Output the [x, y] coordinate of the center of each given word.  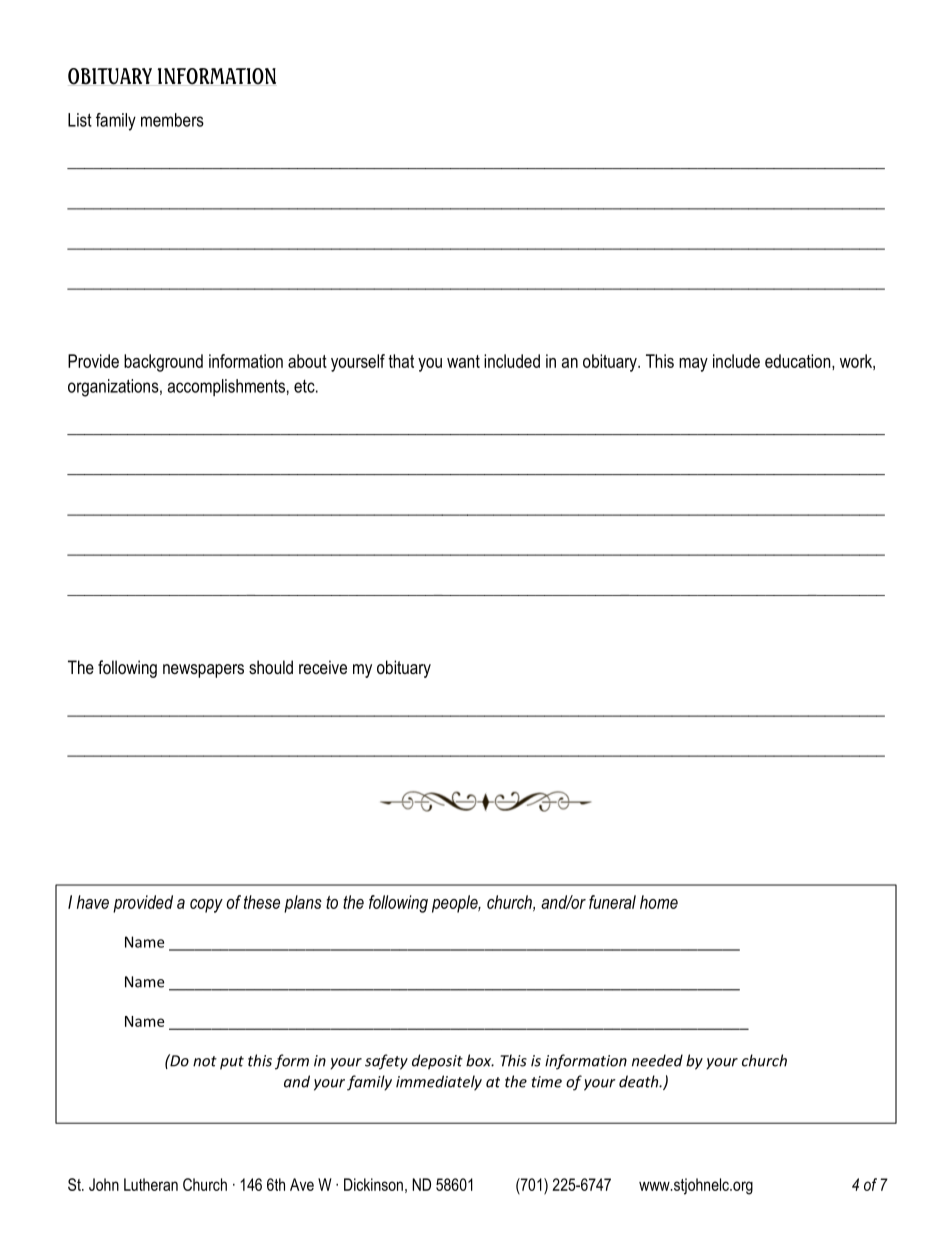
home [659, 902]
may [693, 365]
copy [206, 906]
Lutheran [151, 1184]
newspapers [203, 671]
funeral [612, 902]
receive [323, 667]
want [463, 361]
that [401, 361]
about [307, 361]
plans [303, 904]
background [163, 363]
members [172, 120]
